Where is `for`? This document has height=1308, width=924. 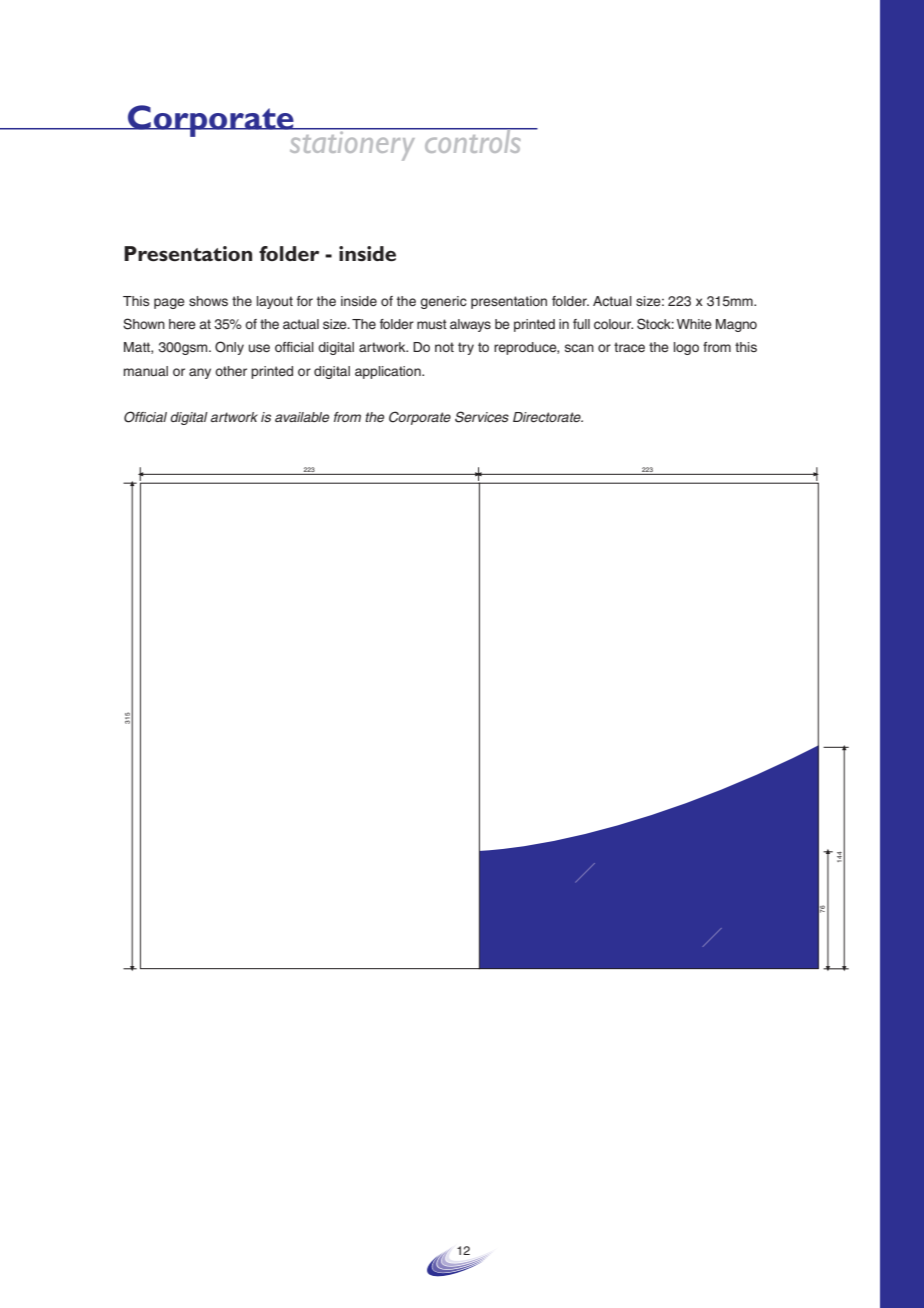 for is located at coordinates (305, 301).
